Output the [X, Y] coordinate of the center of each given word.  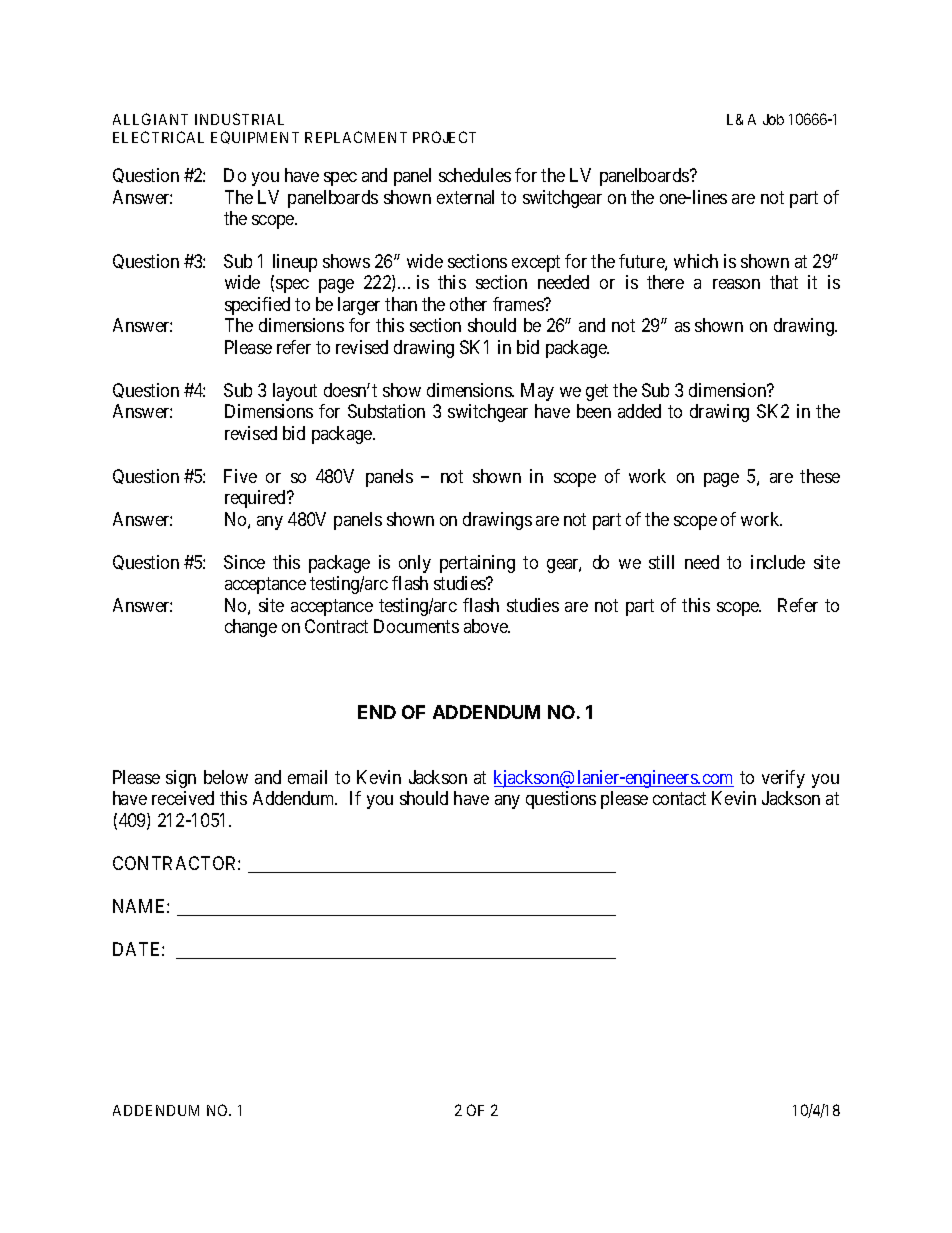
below [226, 777]
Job [773, 119]
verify [783, 779]
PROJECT [444, 137]
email [307, 777]
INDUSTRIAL [239, 119]
